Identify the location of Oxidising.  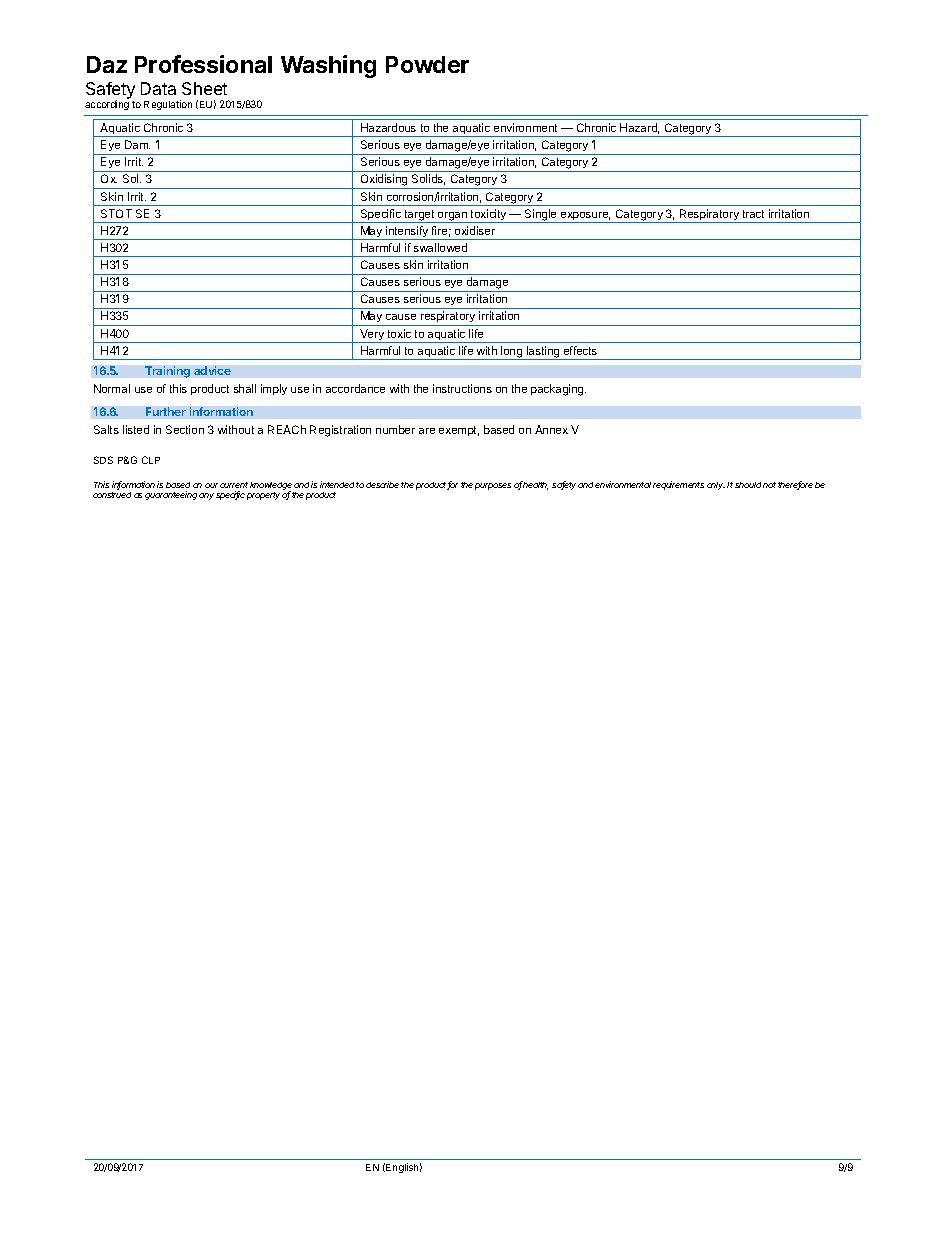
(384, 181).
